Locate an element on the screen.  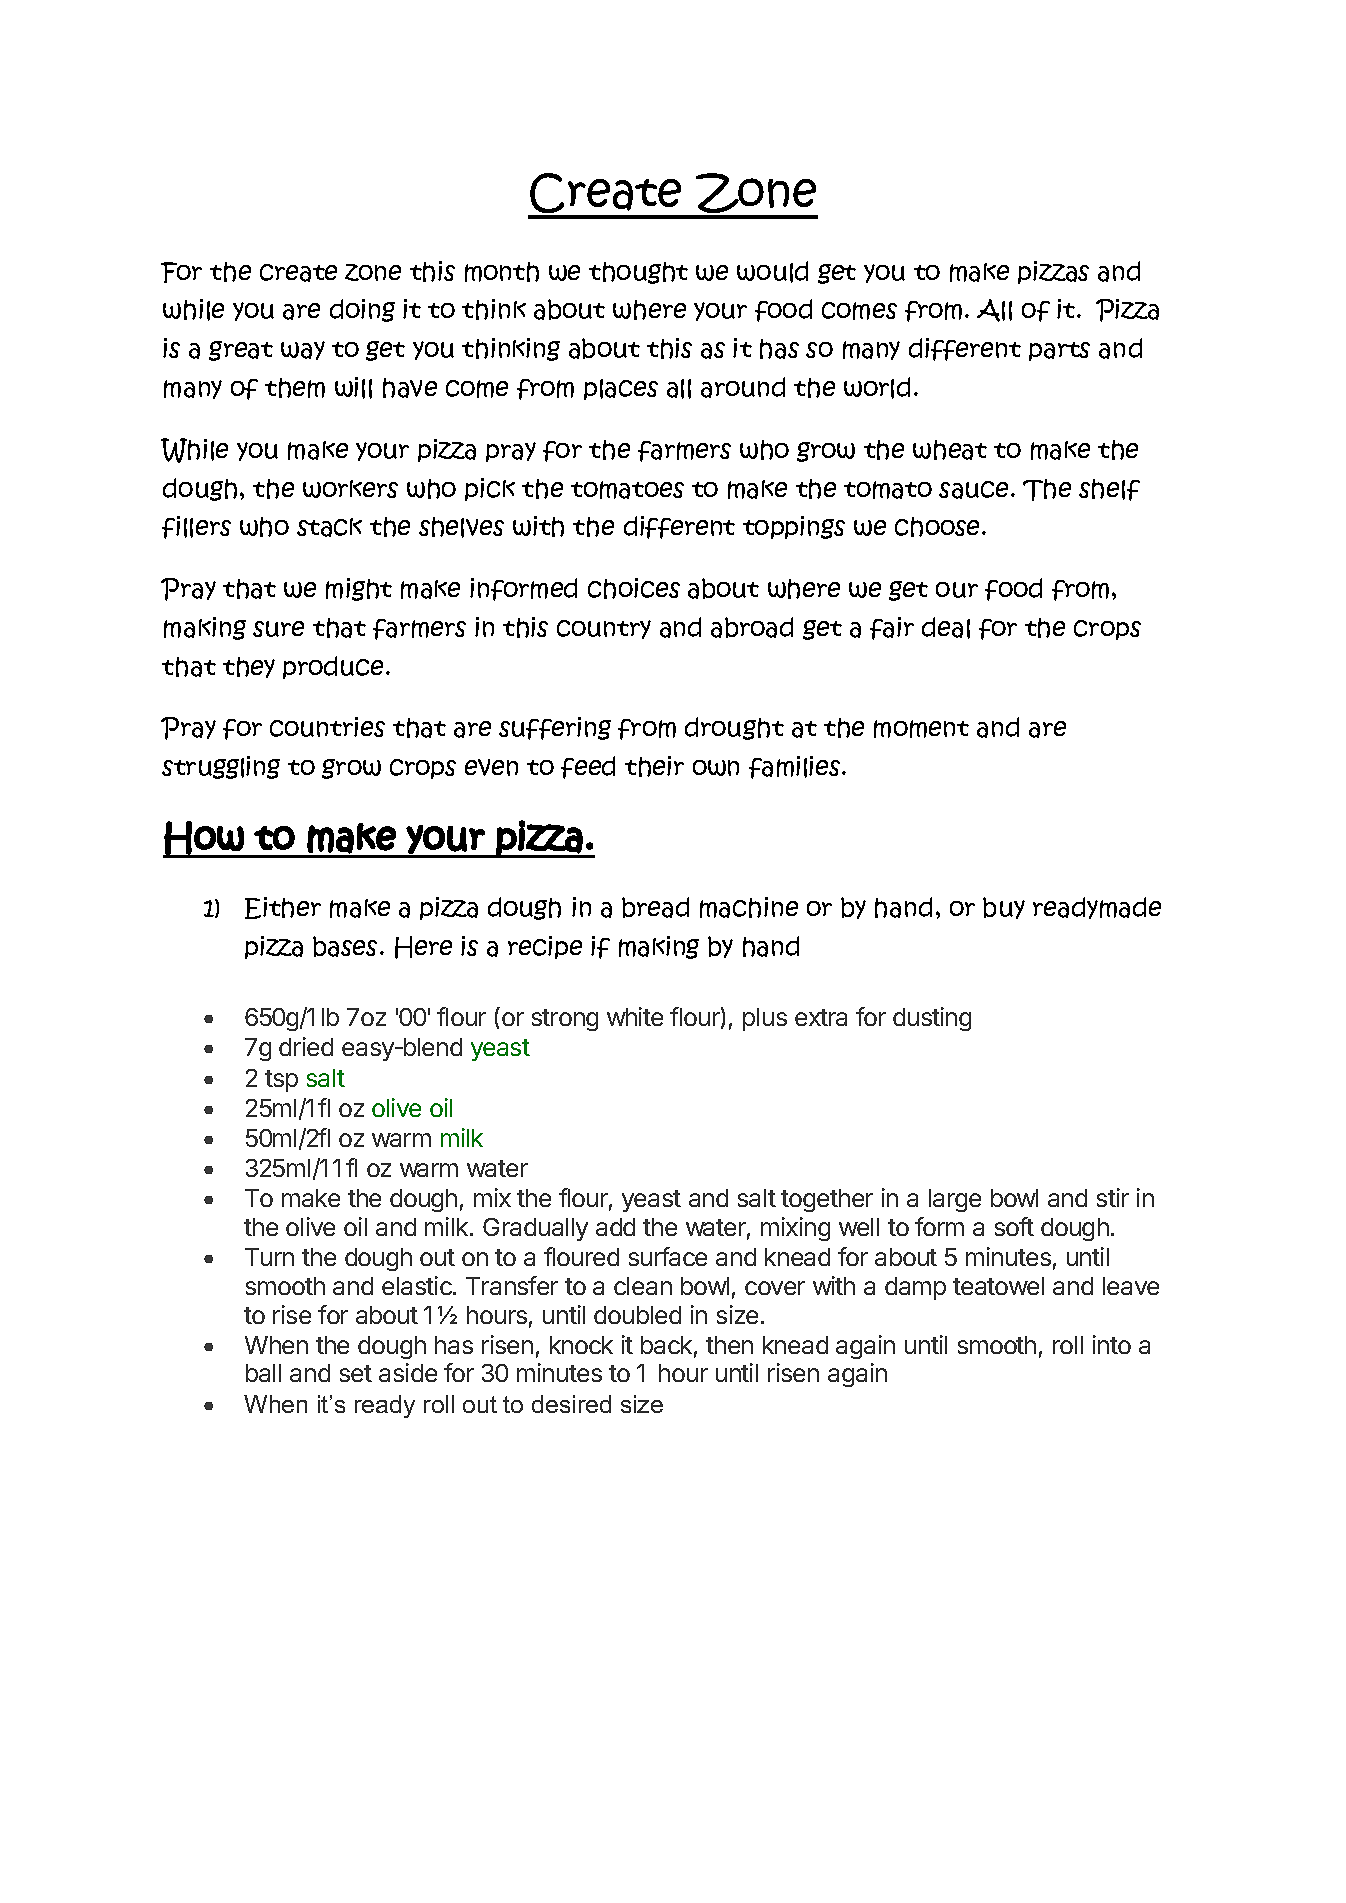
ball is located at coordinates (263, 1373).
